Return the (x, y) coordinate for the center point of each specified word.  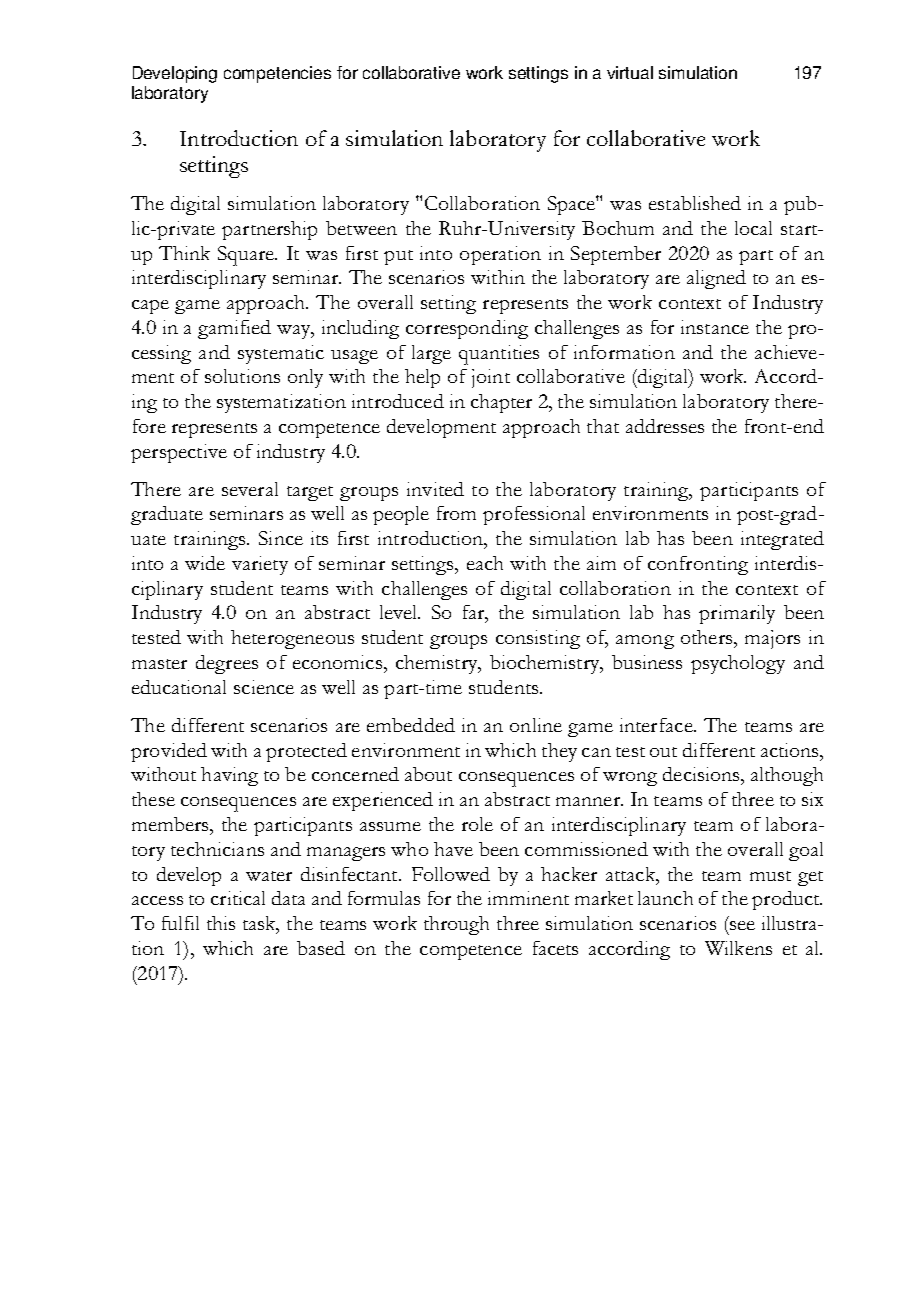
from (456, 513)
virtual (630, 72)
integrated (782, 540)
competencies (277, 74)
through (456, 925)
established (695, 203)
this (221, 923)
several (250, 489)
